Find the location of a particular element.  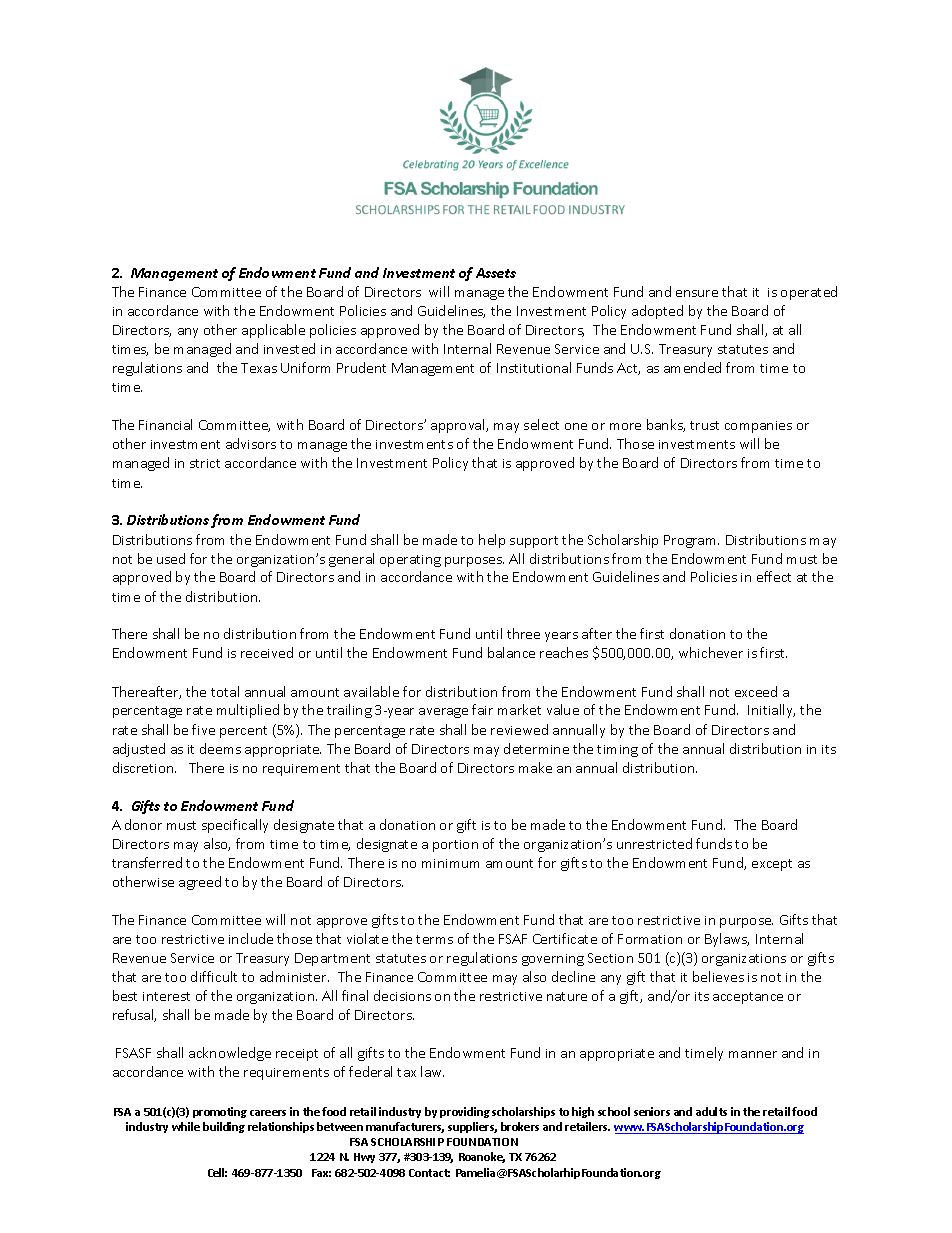

Program is located at coordinates (691, 541).
